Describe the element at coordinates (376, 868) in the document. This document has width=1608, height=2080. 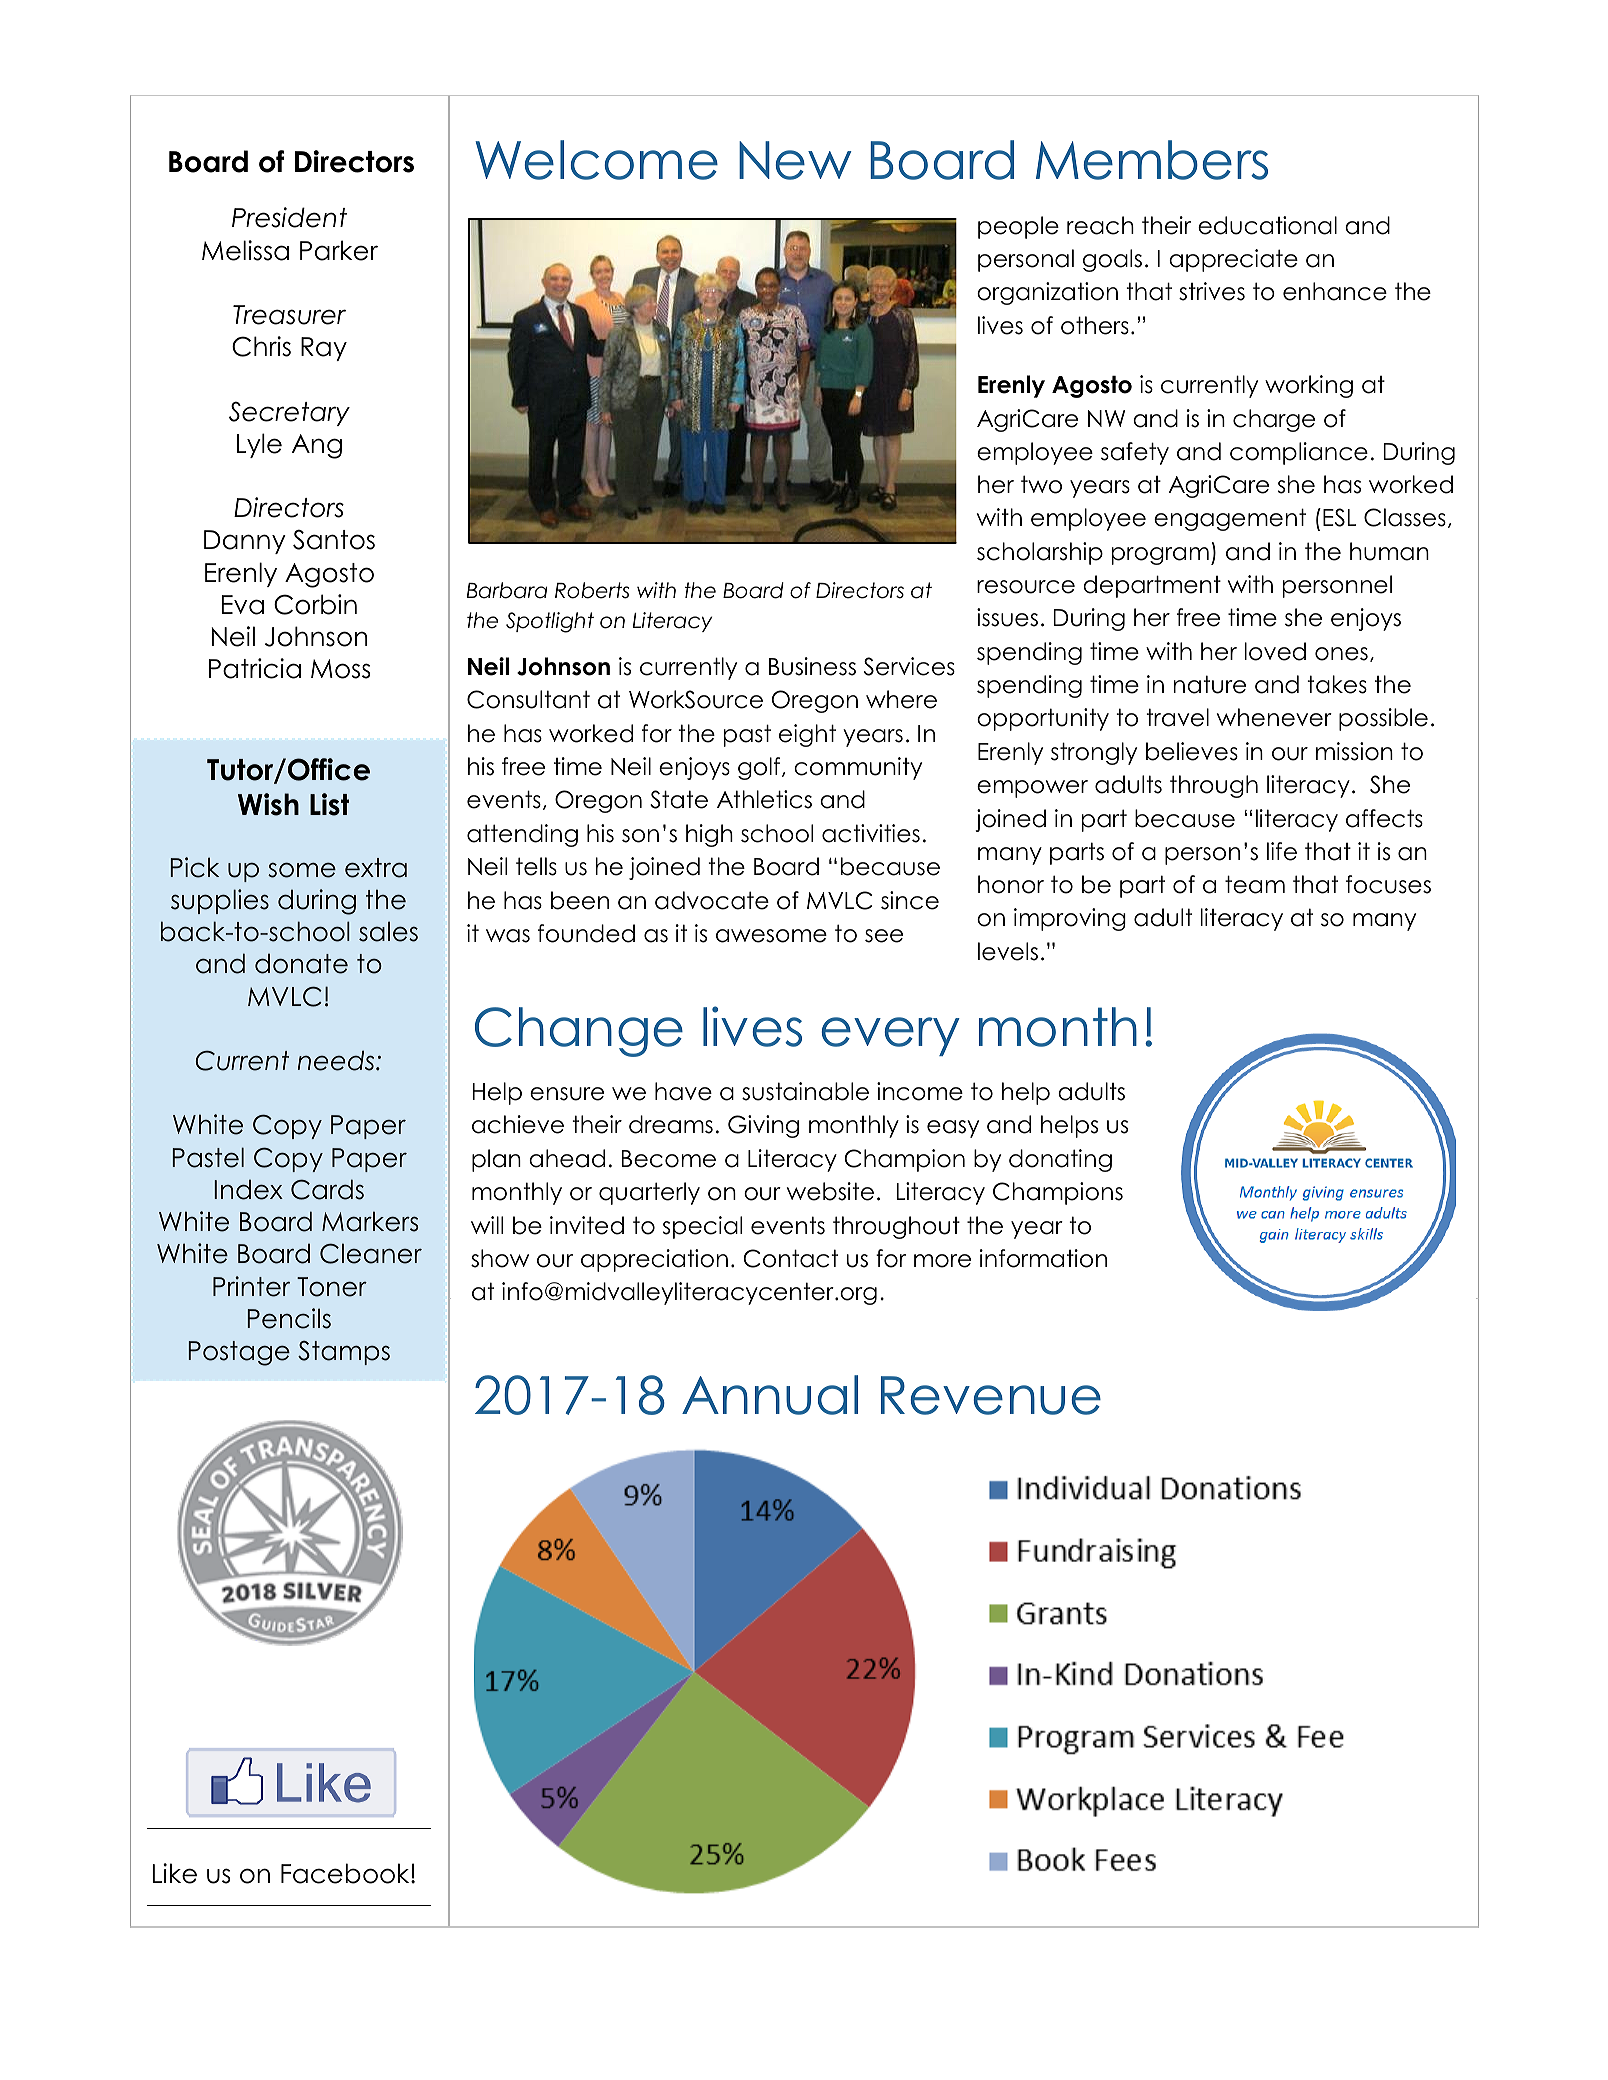
I see `extra` at that location.
